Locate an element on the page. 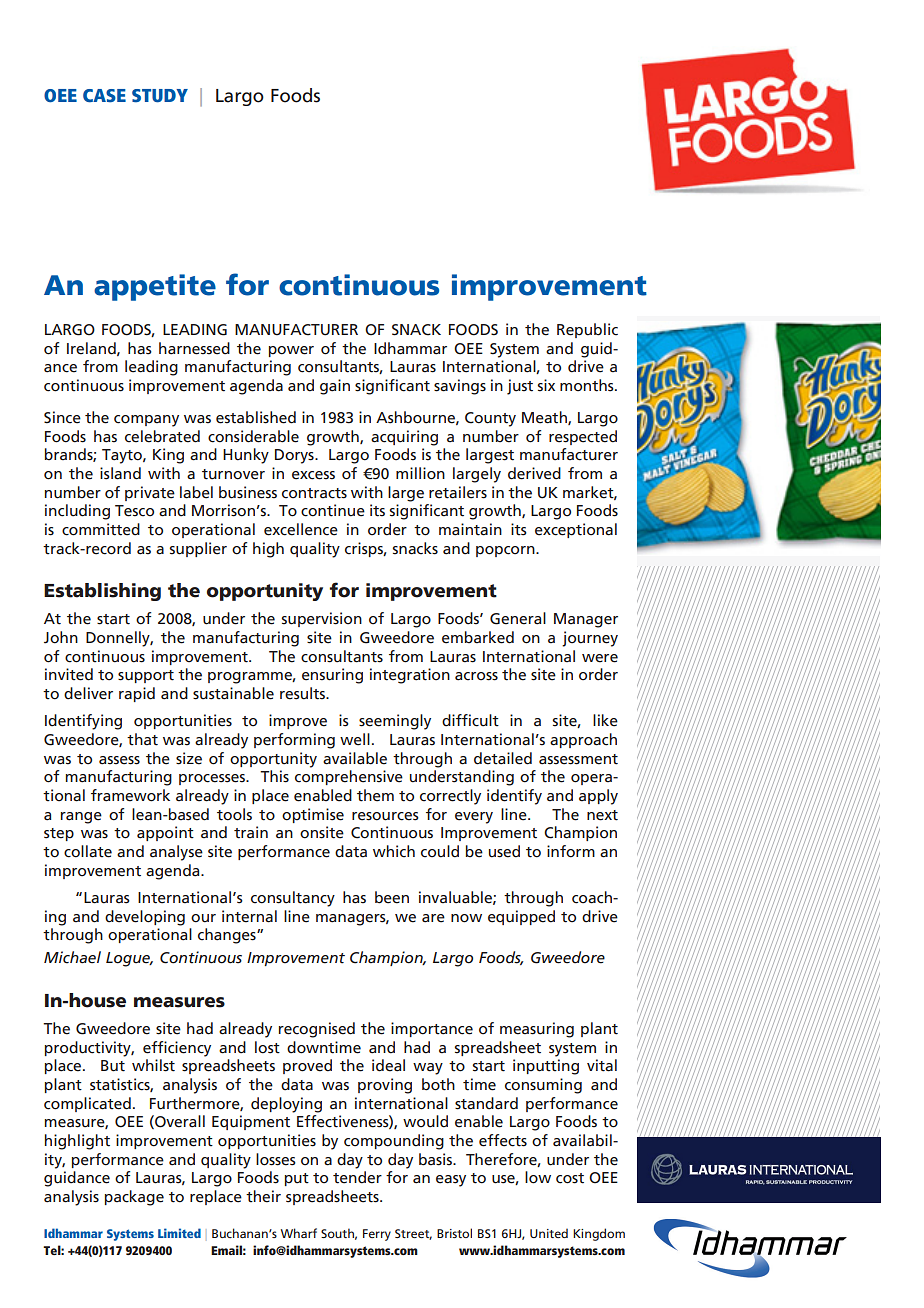 The image size is (924, 1308). low is located at coordinates (538, 1177).
